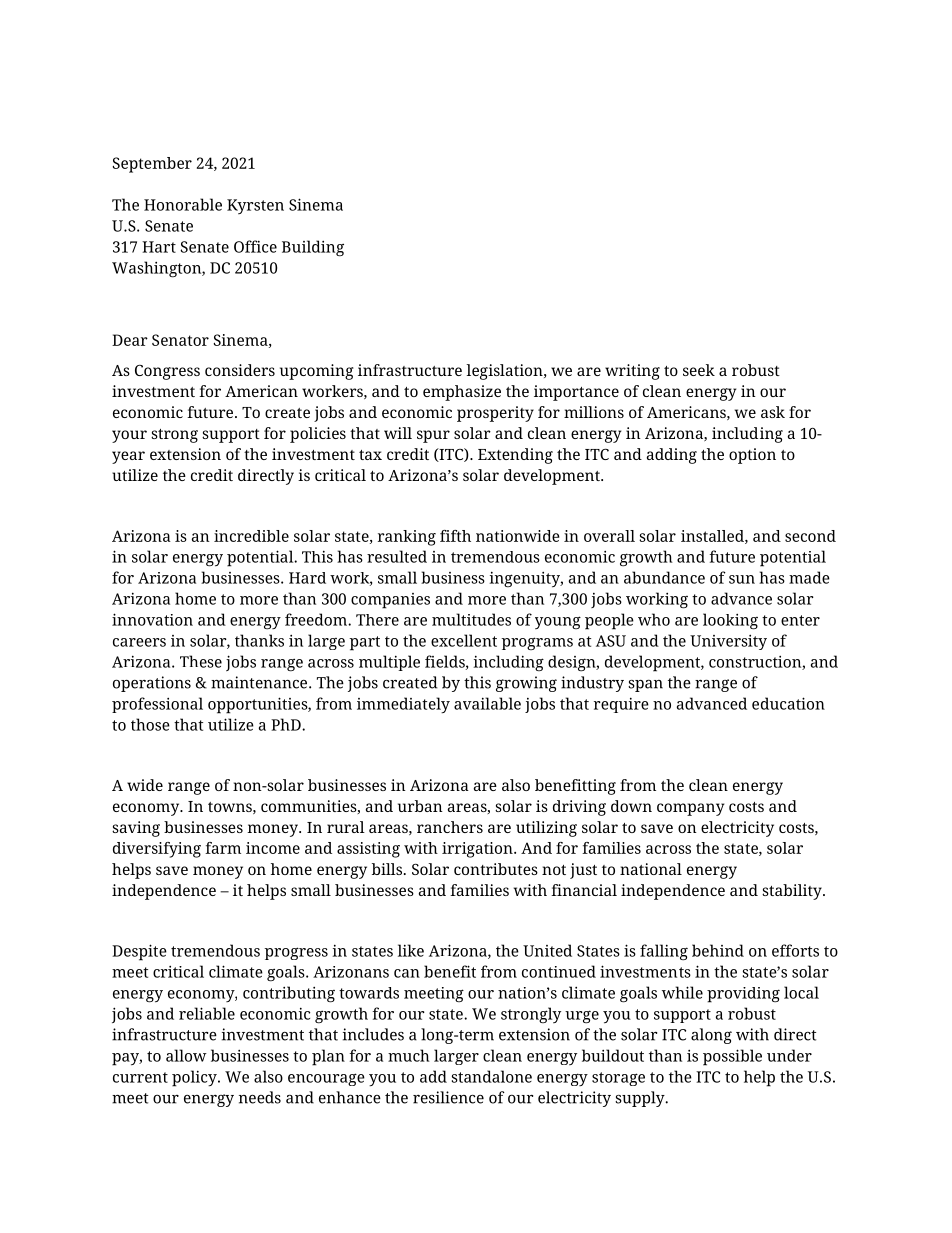  What do you see at coordinates (195, 1078) in the screenshot?
I see `policy` at bounding box center [195, 1078].
